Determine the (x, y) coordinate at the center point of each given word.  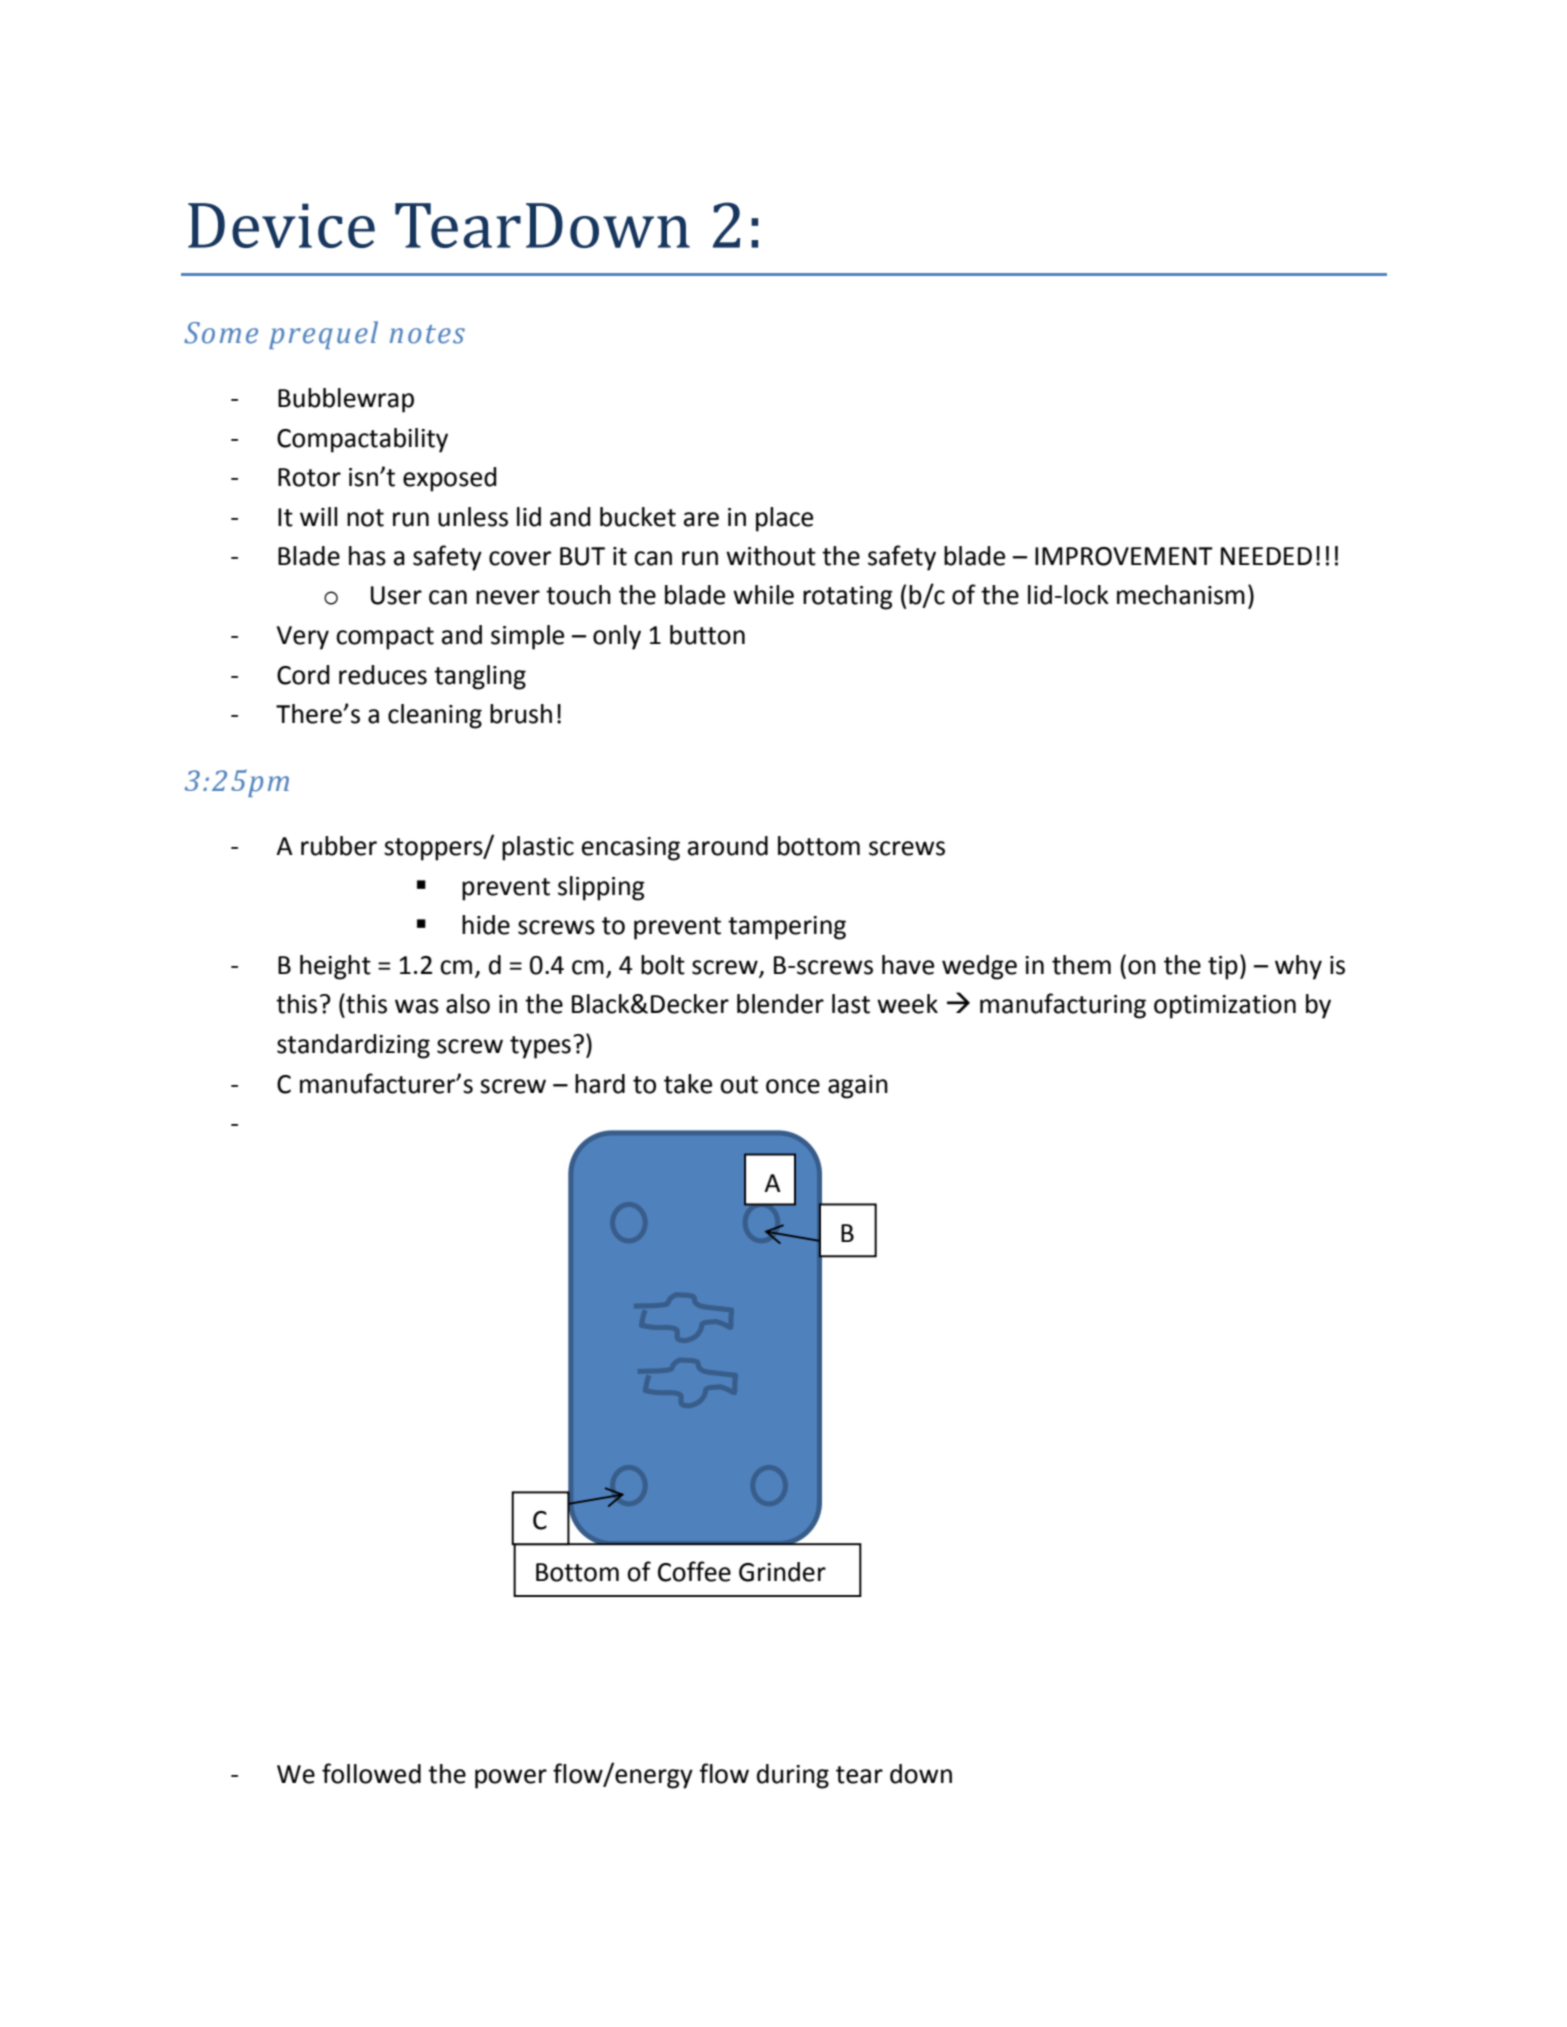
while (763, 595)
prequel (323, 335)
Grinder (782, 1572)
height (335, 967)
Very (303, 638)
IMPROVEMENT (1124, 556)
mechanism (1181, 595)
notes (427, 334)
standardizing (353, 1046)
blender (780, 1004)
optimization (1225, 1007)
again (858, 1087)
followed (371, 1773)
